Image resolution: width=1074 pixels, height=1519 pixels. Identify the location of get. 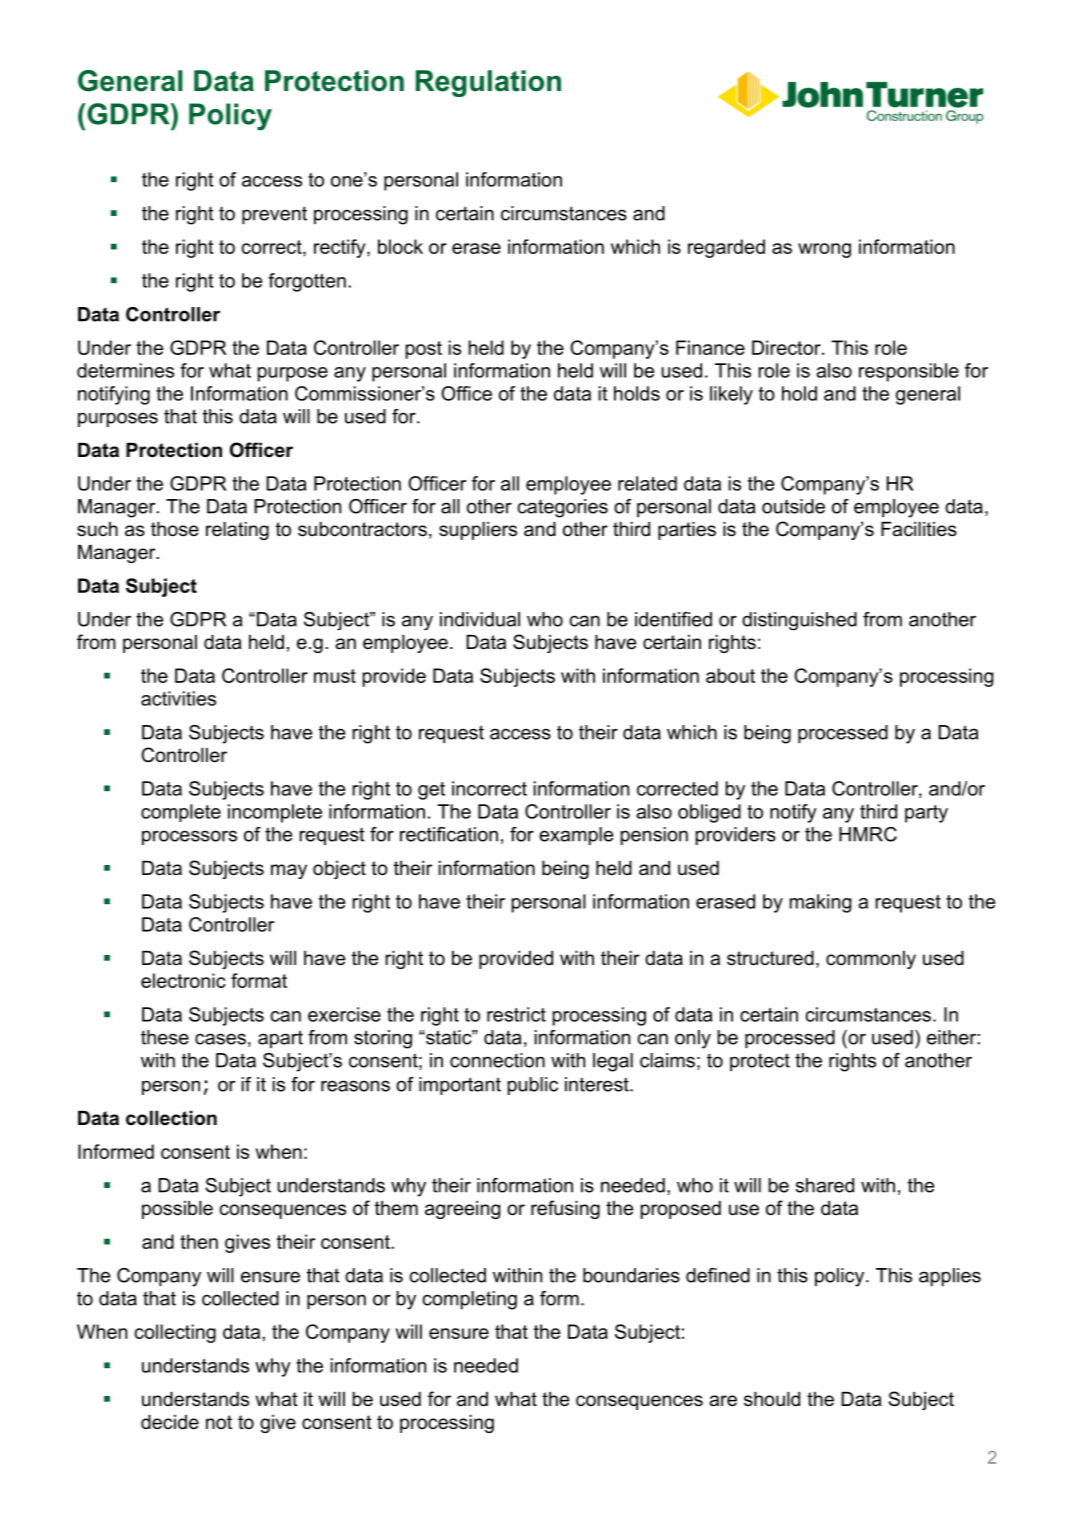
(431, 791).
